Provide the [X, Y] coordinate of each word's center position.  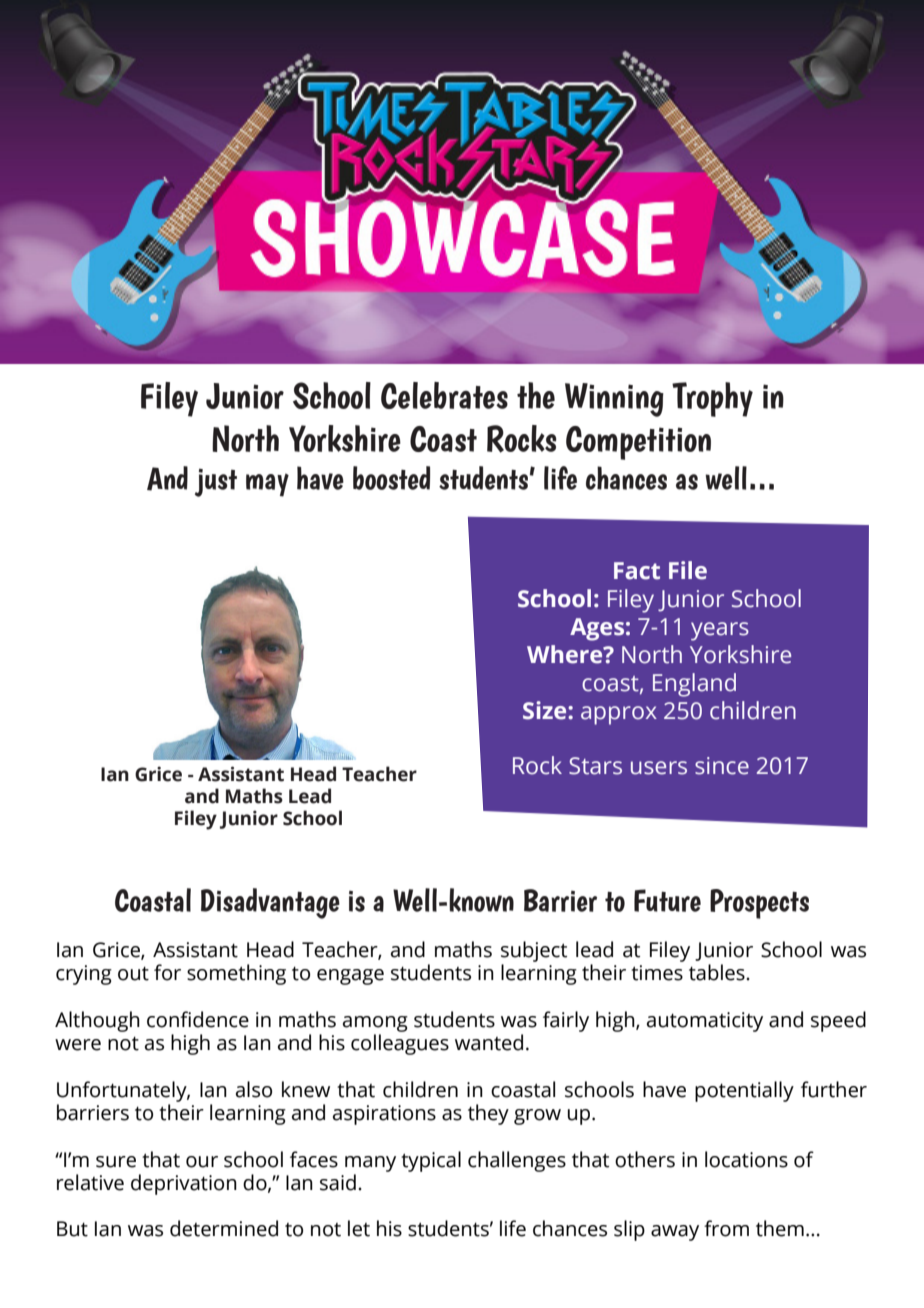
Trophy [712, 399]
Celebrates [444, 395]
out [133, 973]
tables [718, 972]
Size [546, 710]
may [267, 485]
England [694, 685]
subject [534, 951]
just [216, 483]
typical [431, 1161]
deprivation [184, 1184]
